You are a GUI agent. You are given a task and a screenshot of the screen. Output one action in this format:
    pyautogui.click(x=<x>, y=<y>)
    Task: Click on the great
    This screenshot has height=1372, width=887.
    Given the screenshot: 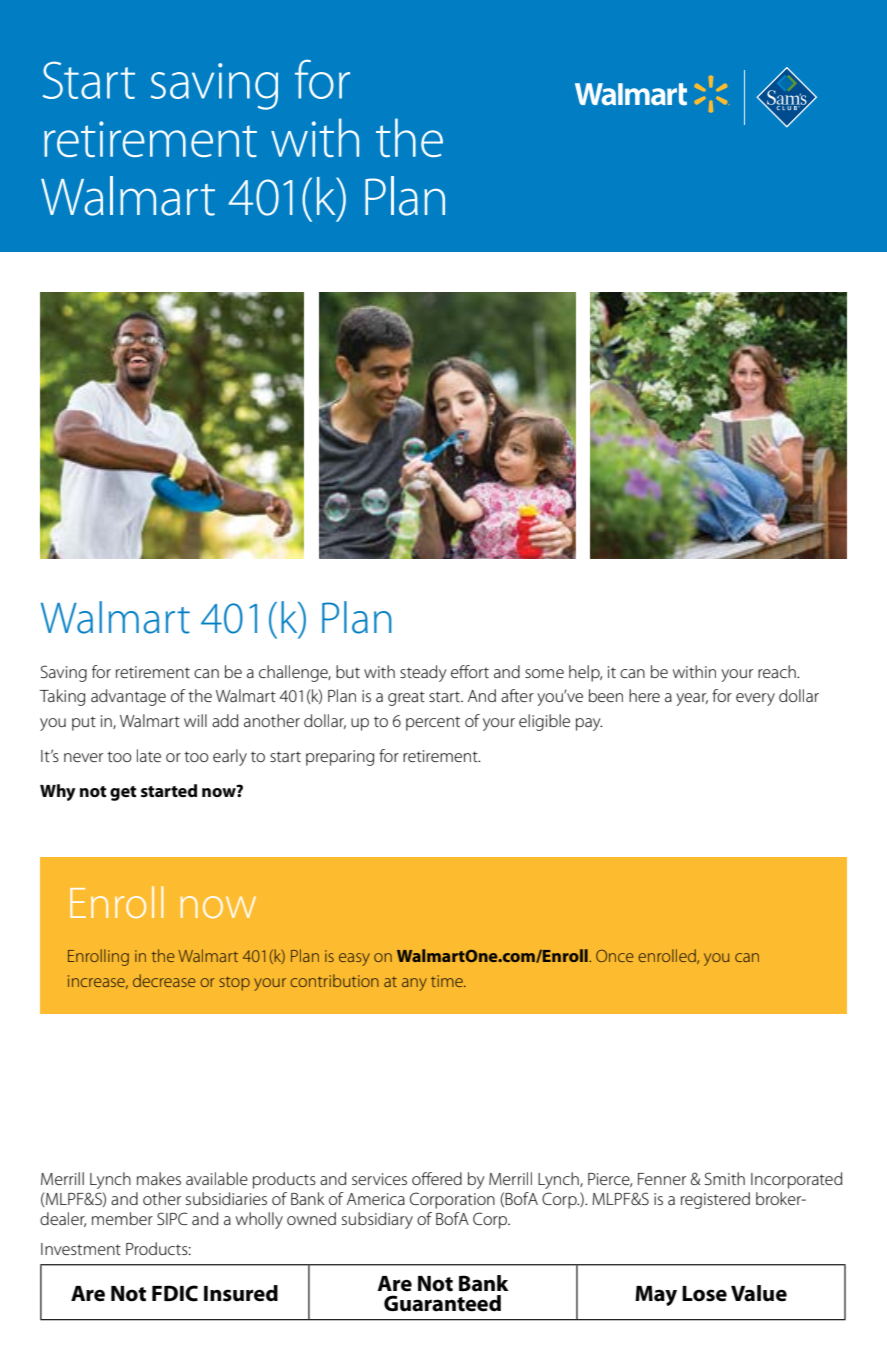 What is the action you would take?
    pyautogui.click(x=406, y=698)
